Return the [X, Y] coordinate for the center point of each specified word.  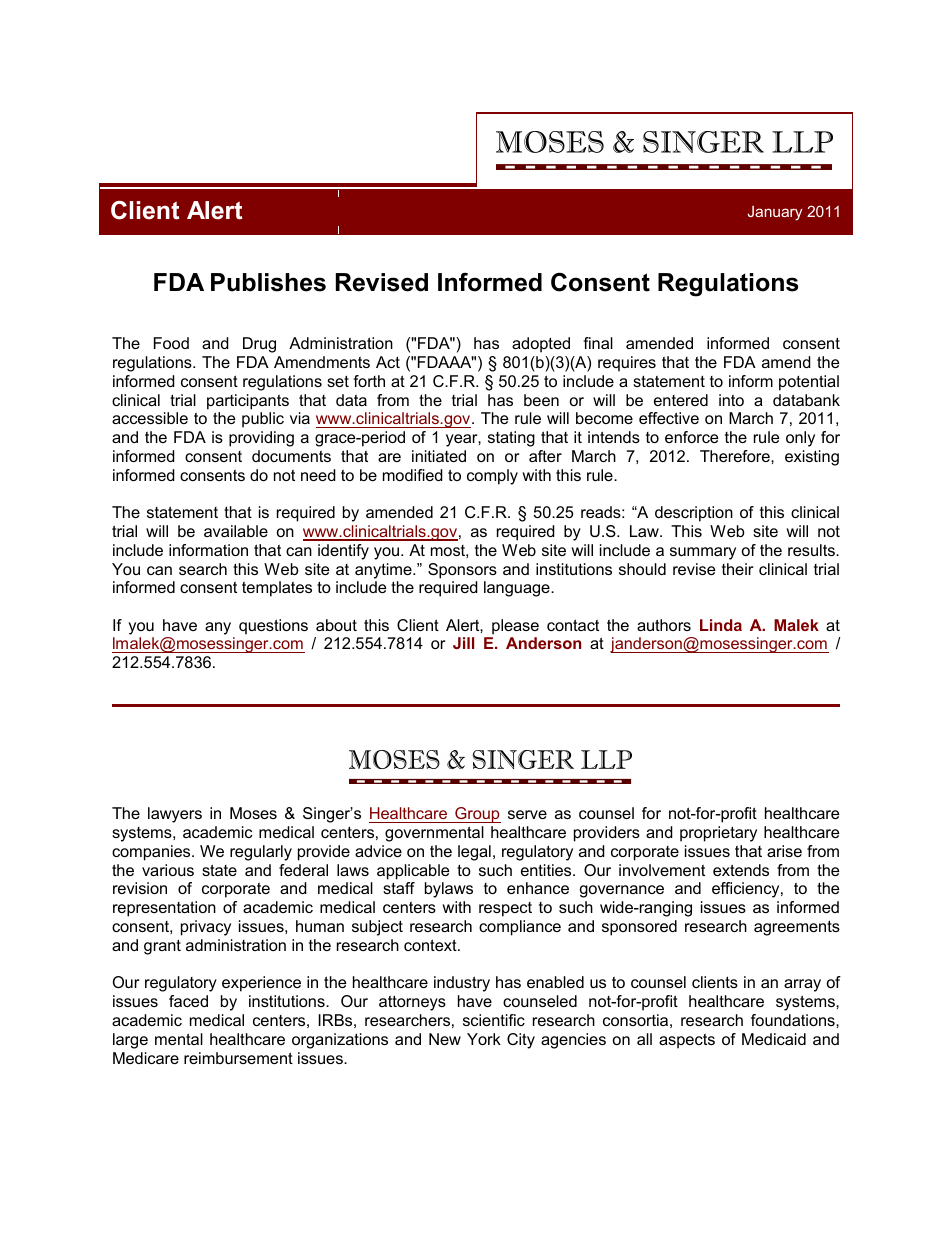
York [484, 1039]
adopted [541, 345]
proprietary [718, 834]
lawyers [175, 815]
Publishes [268, 282]
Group [477, 815]
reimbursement [238, 1058]
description [694, 514]
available [236, 531]
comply [492, 477]
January [775, 213]
